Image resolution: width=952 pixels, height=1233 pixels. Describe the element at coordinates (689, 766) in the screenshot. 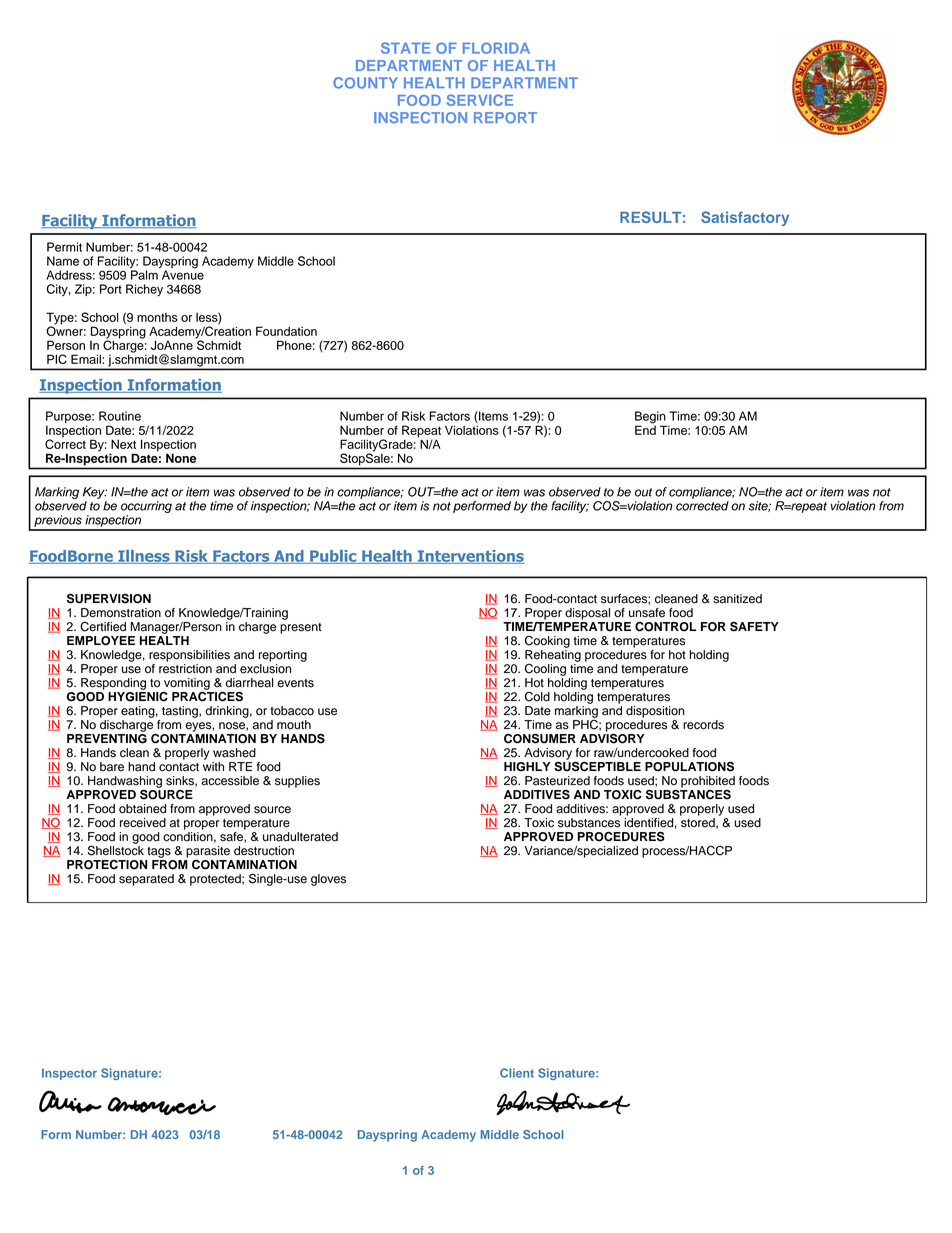

I see `POPULATIONS` at that location.
